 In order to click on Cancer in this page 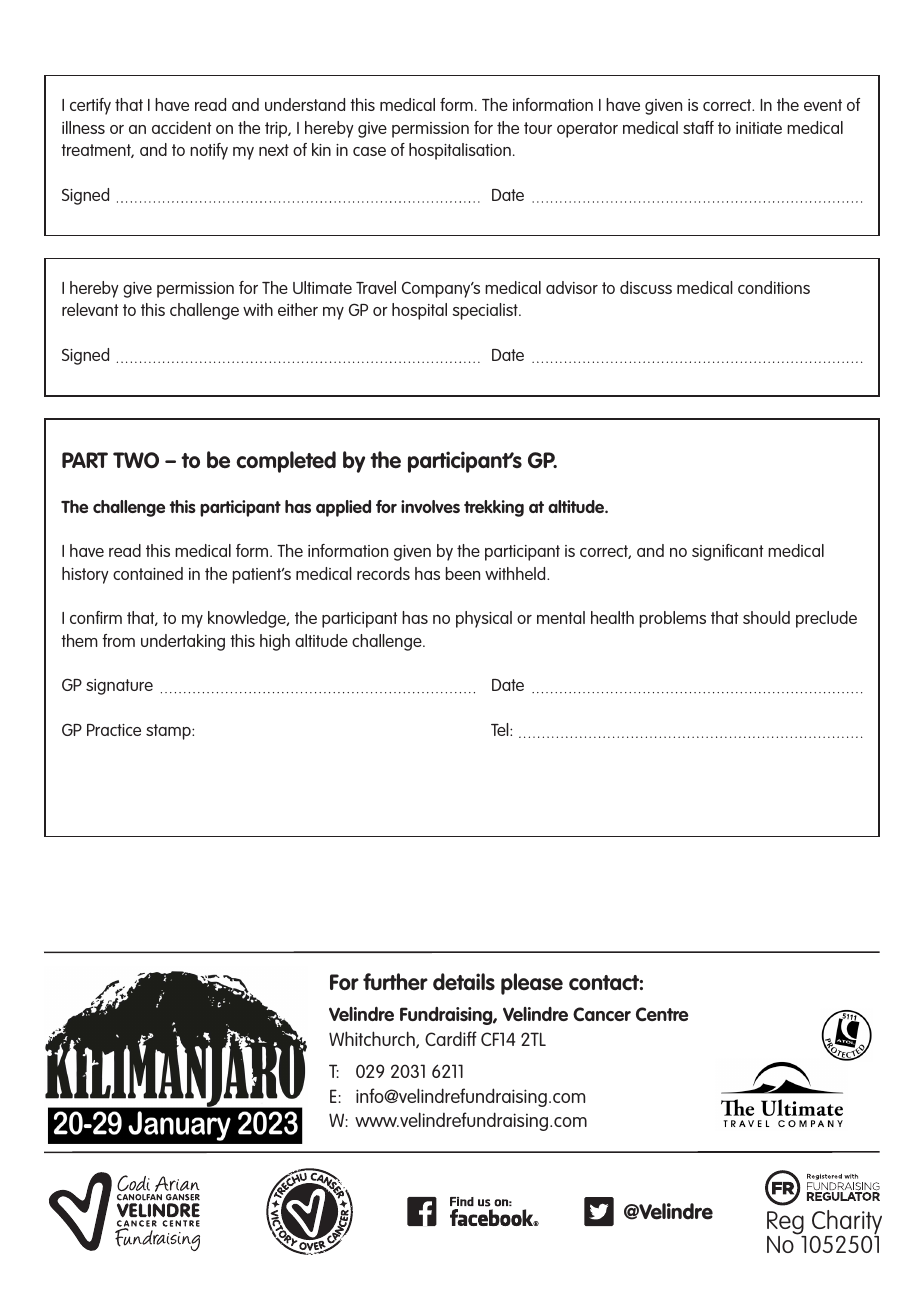, I will do `click(602, 1014)`.
